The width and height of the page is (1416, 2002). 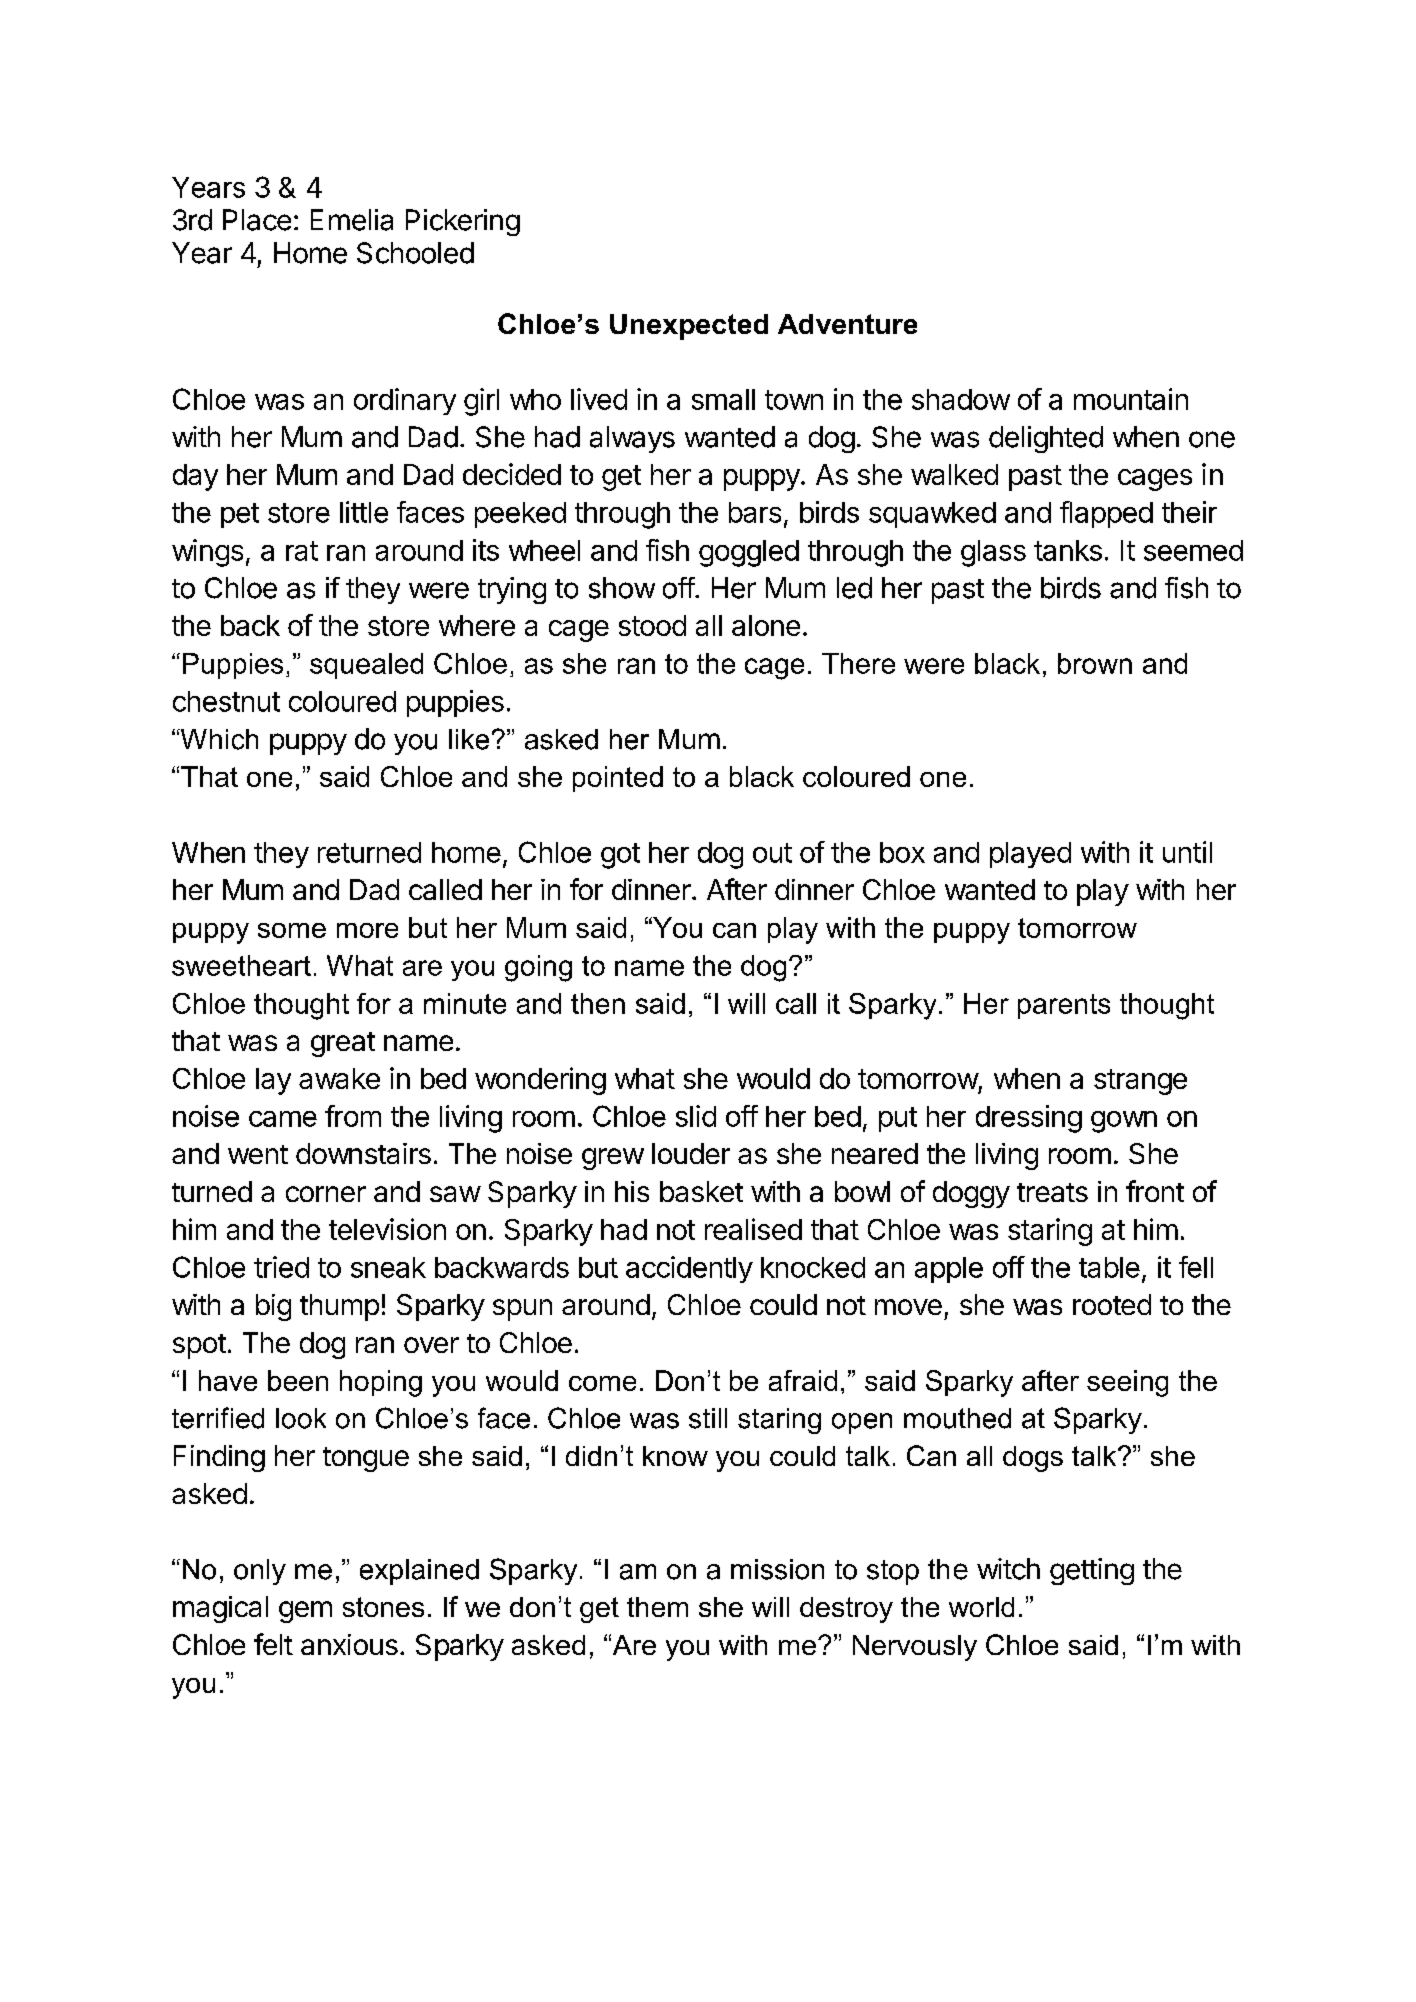 What do you see at coordinates (1064, 1006) in the page?
I see `parents` at bounding box center [1064, 1006].
